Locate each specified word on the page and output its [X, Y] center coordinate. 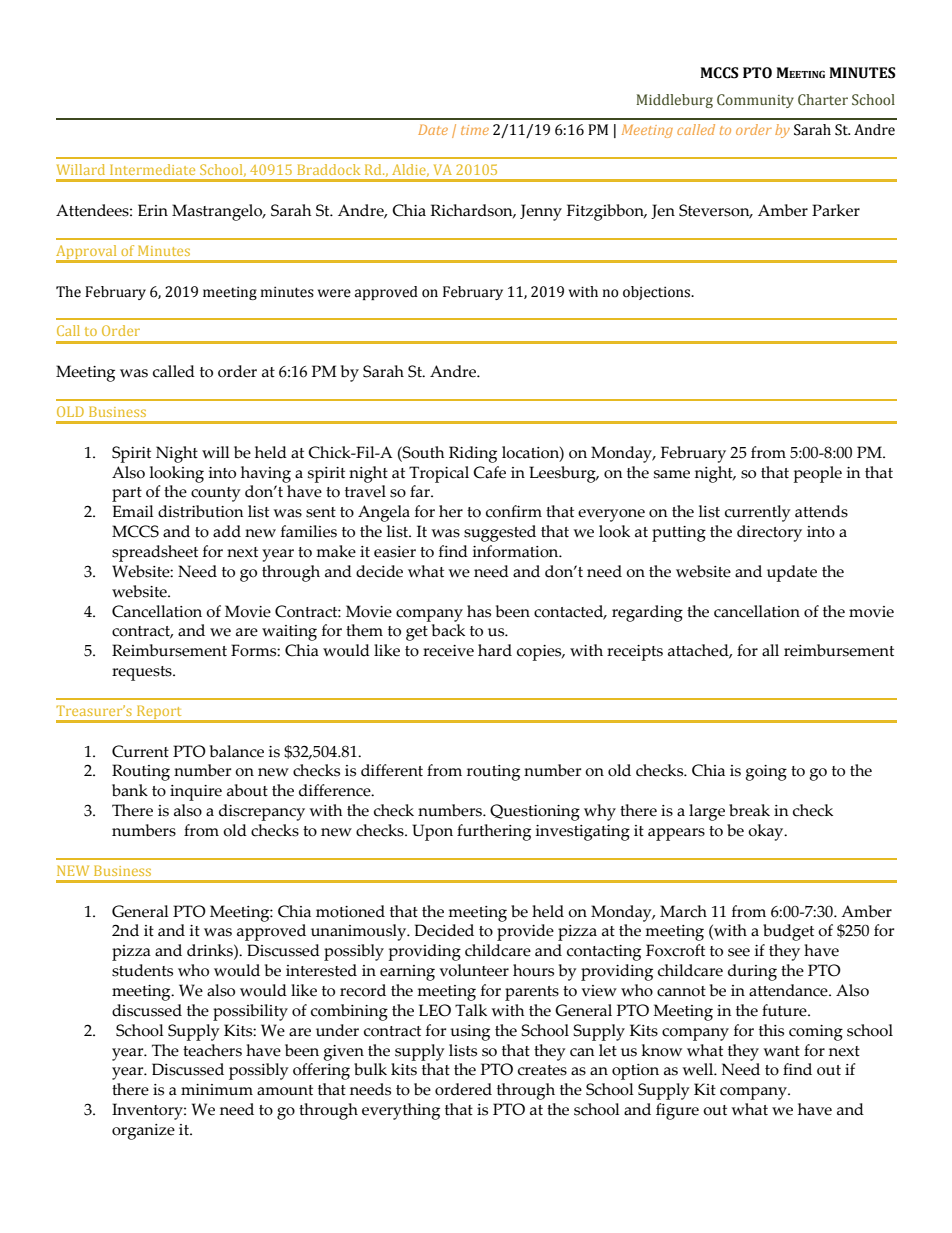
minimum [217, 1090]
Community [755, 101]
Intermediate [152, 169]
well [699, 1069]
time [475, 130]
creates [542, 1070]
